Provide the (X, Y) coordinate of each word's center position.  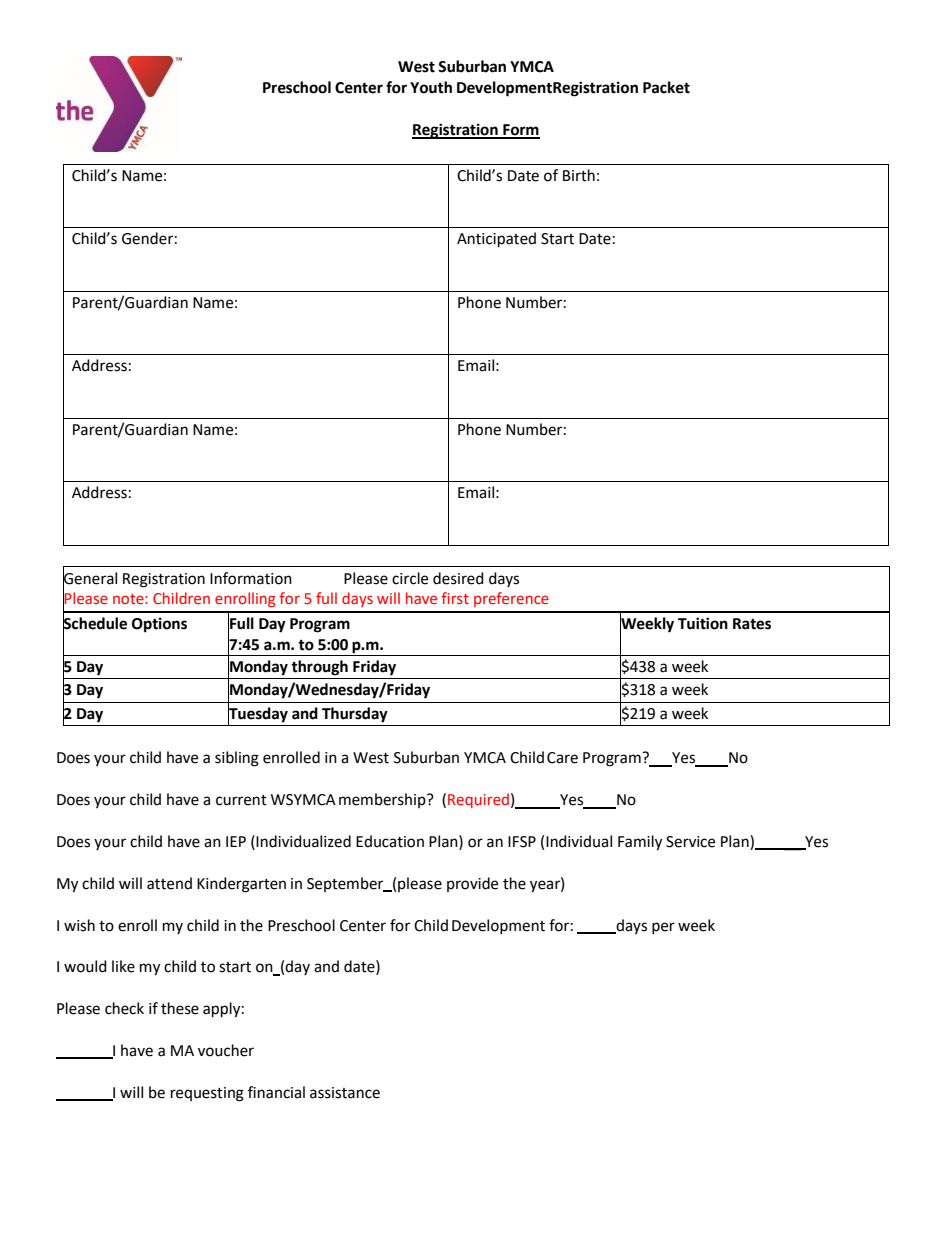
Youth (431, 87)
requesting (207, 1094)
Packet (666, 87)
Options (159, 625)
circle (410, 578)
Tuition (703, 623)
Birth (579, 175)
